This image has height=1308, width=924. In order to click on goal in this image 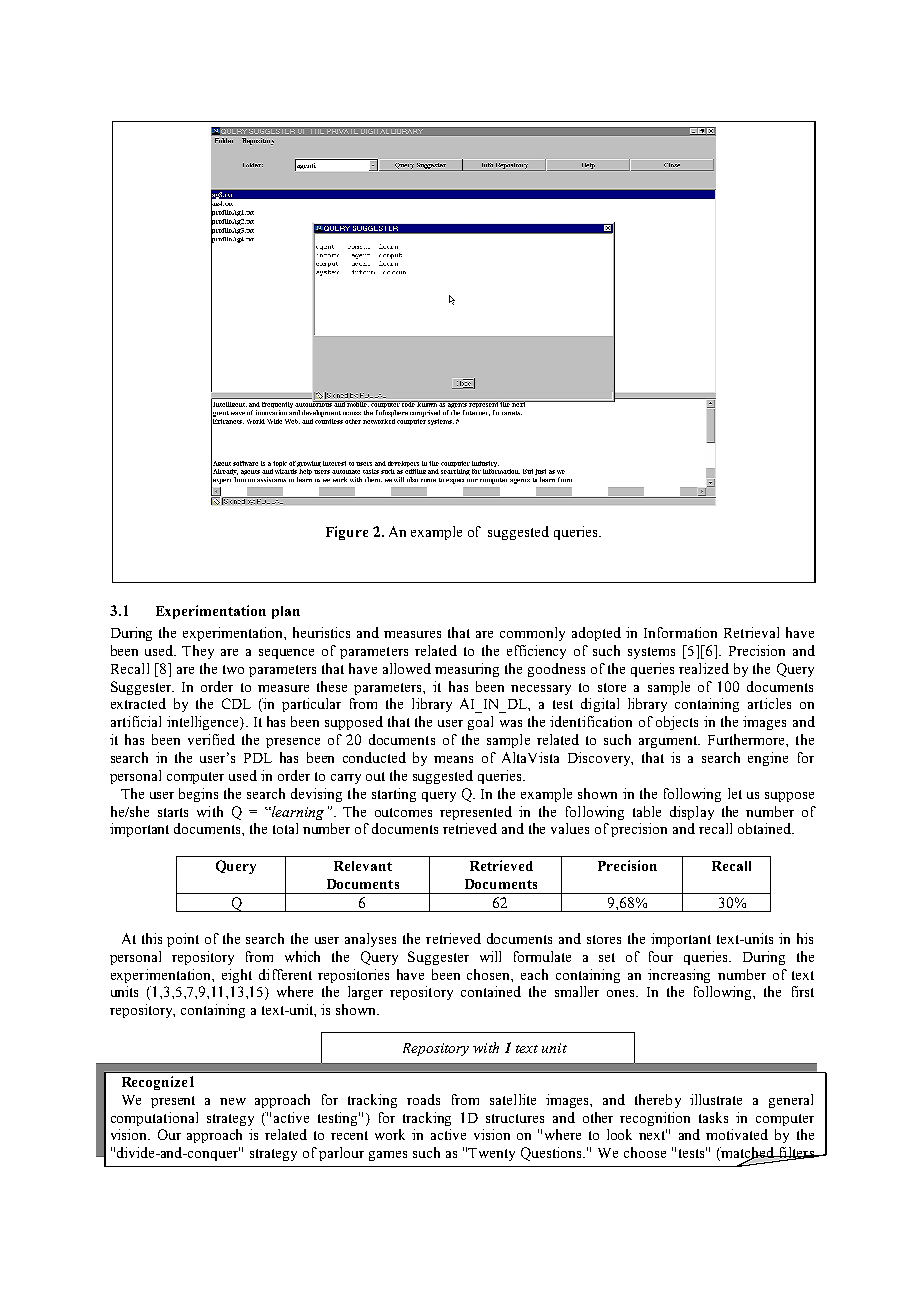, I will do `click(480, 723)`.
